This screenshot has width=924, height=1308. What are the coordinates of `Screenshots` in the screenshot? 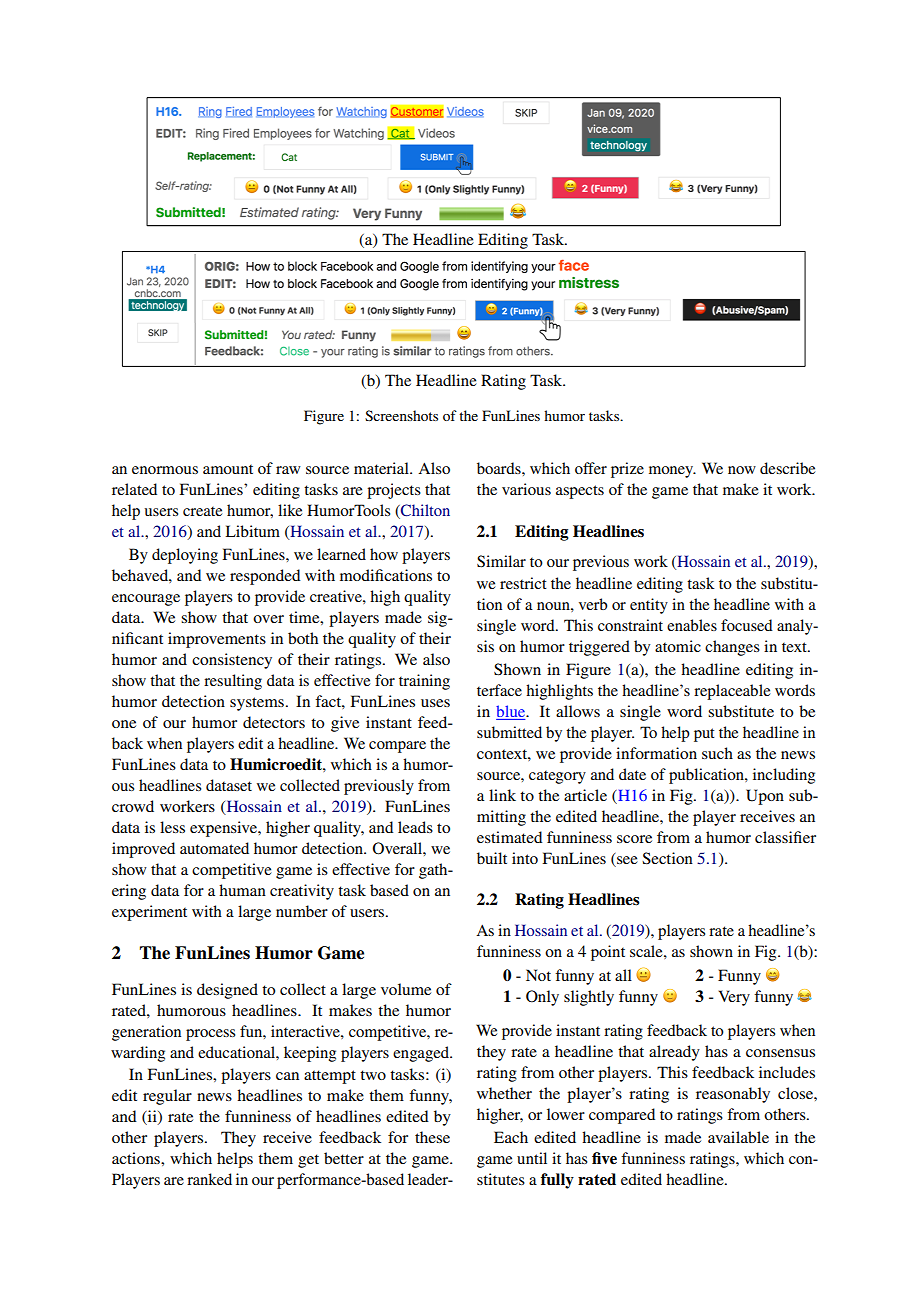 It's located at (401, 415).
